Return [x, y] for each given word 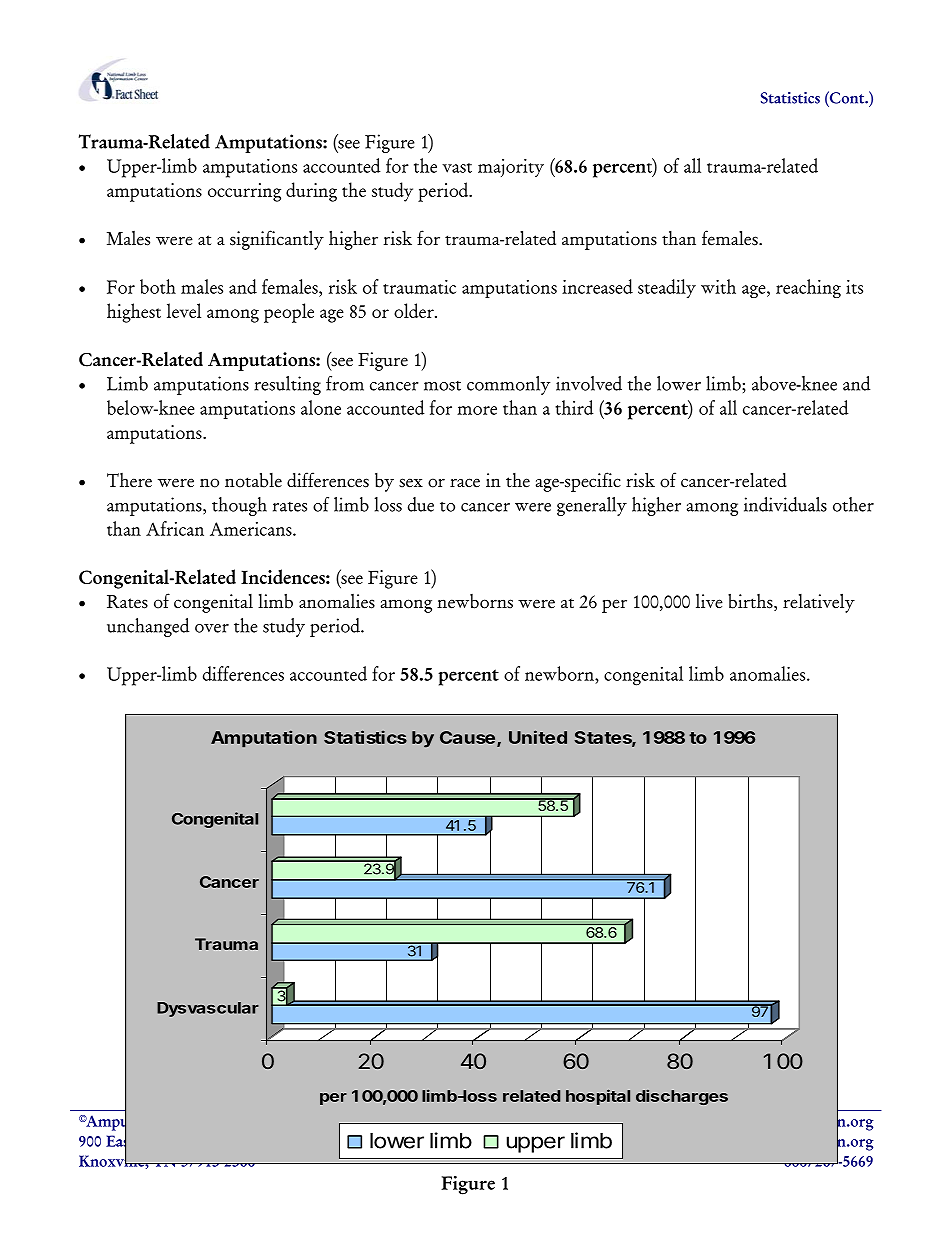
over [212, 628]
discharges [682, 1097]
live [709, 601]
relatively [819, 603]
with [718, 286]
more [477, 410]
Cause [467, 737]
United [538, 737]
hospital [598, 1097]
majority [511, 168]
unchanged [148, 627]
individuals [785, 504]
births [751, 602]
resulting [287, 385]
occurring [244, 192]
